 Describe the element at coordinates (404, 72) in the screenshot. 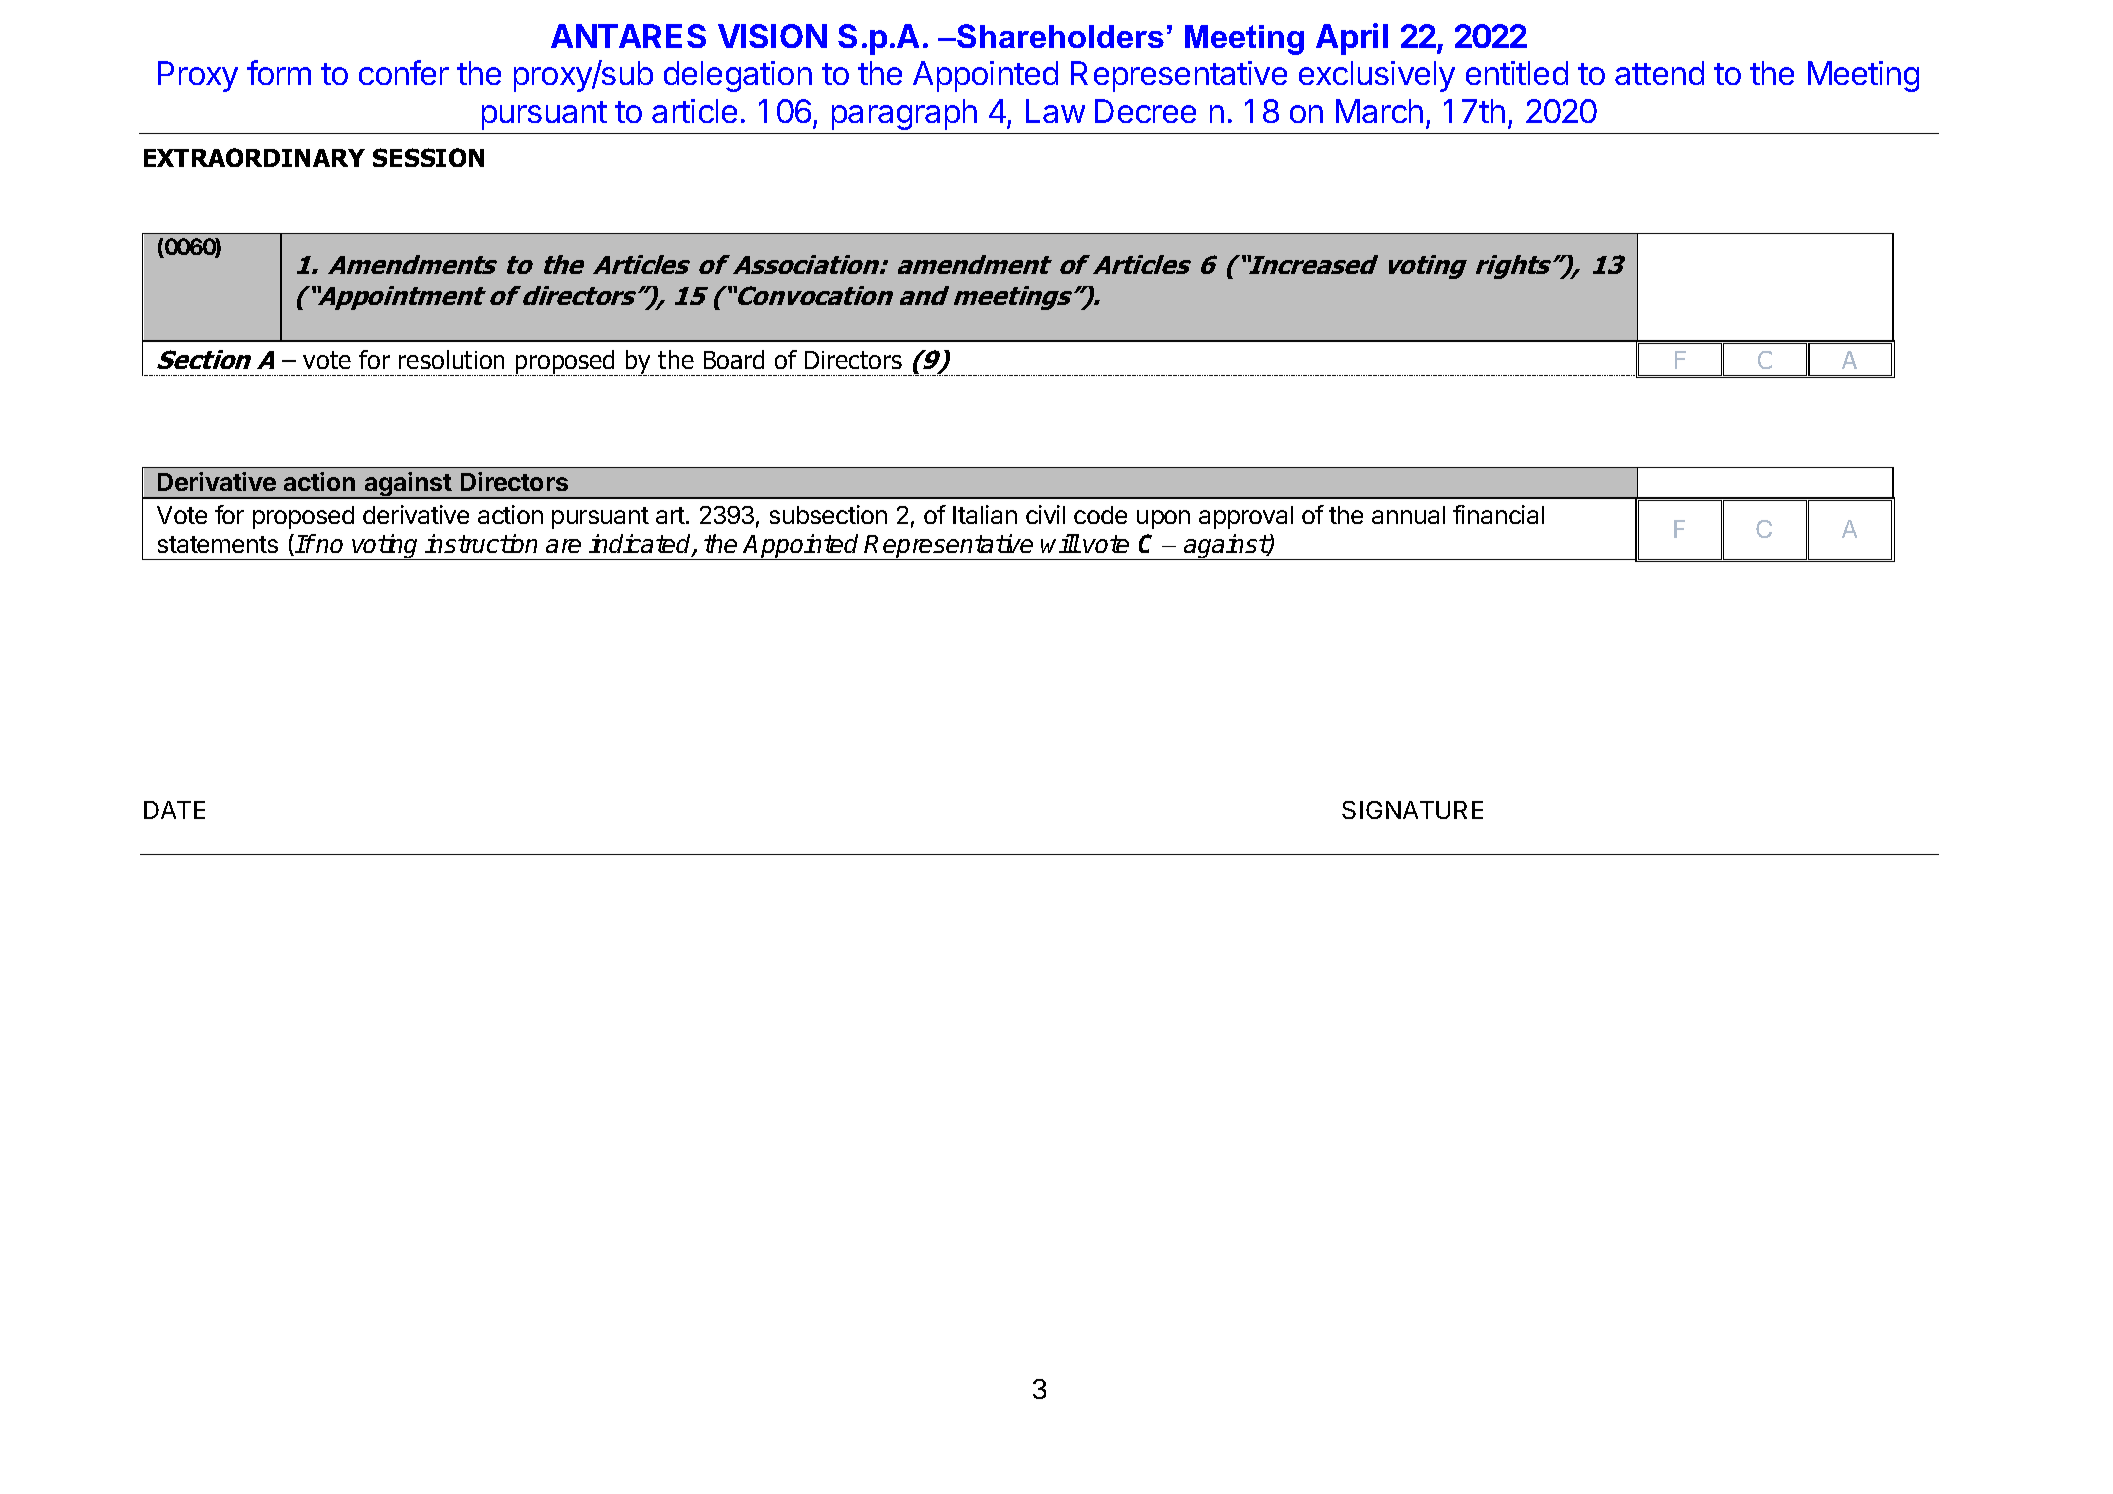

I see `confer` at that location.
